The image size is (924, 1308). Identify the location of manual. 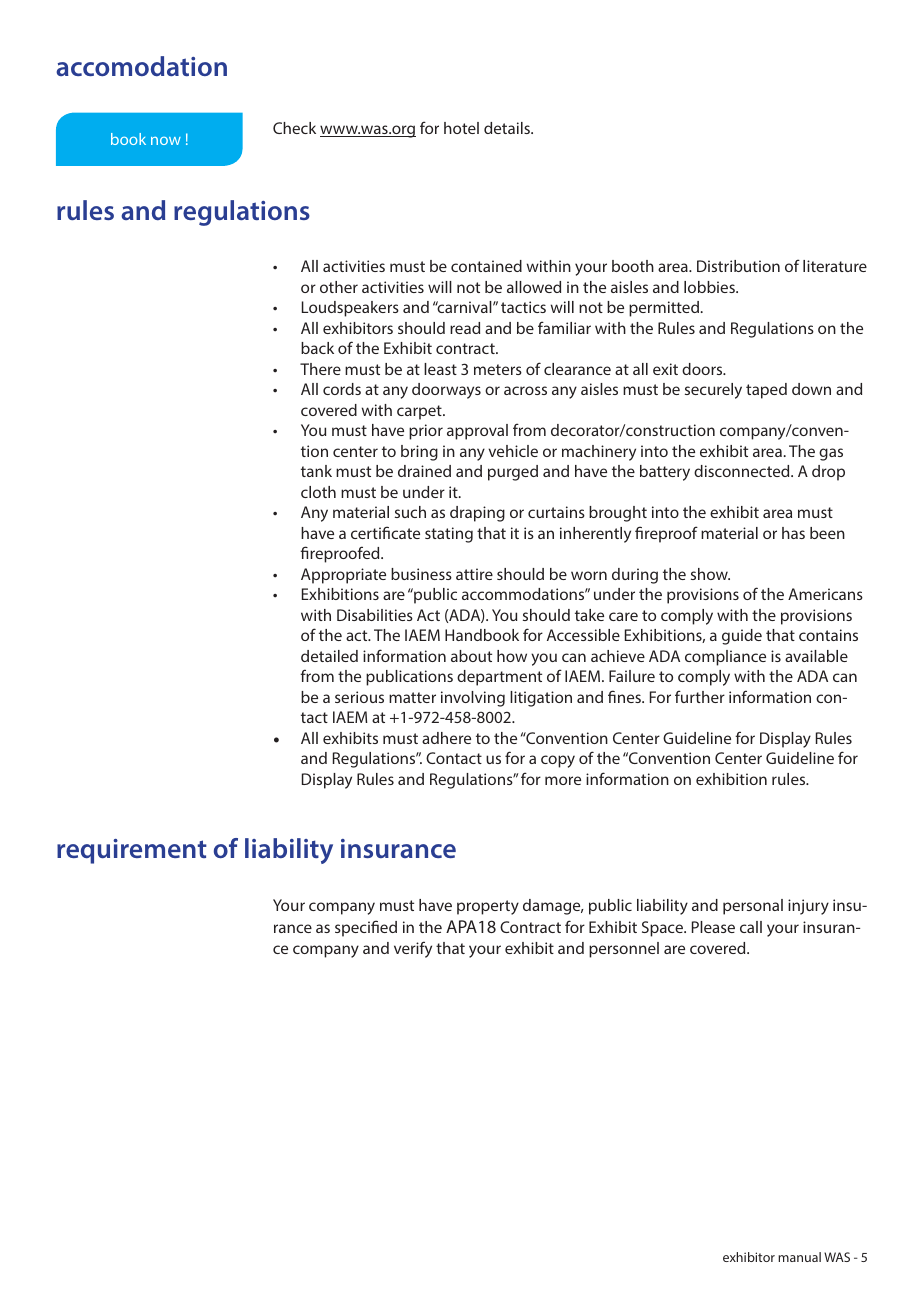
(799, 1257).
